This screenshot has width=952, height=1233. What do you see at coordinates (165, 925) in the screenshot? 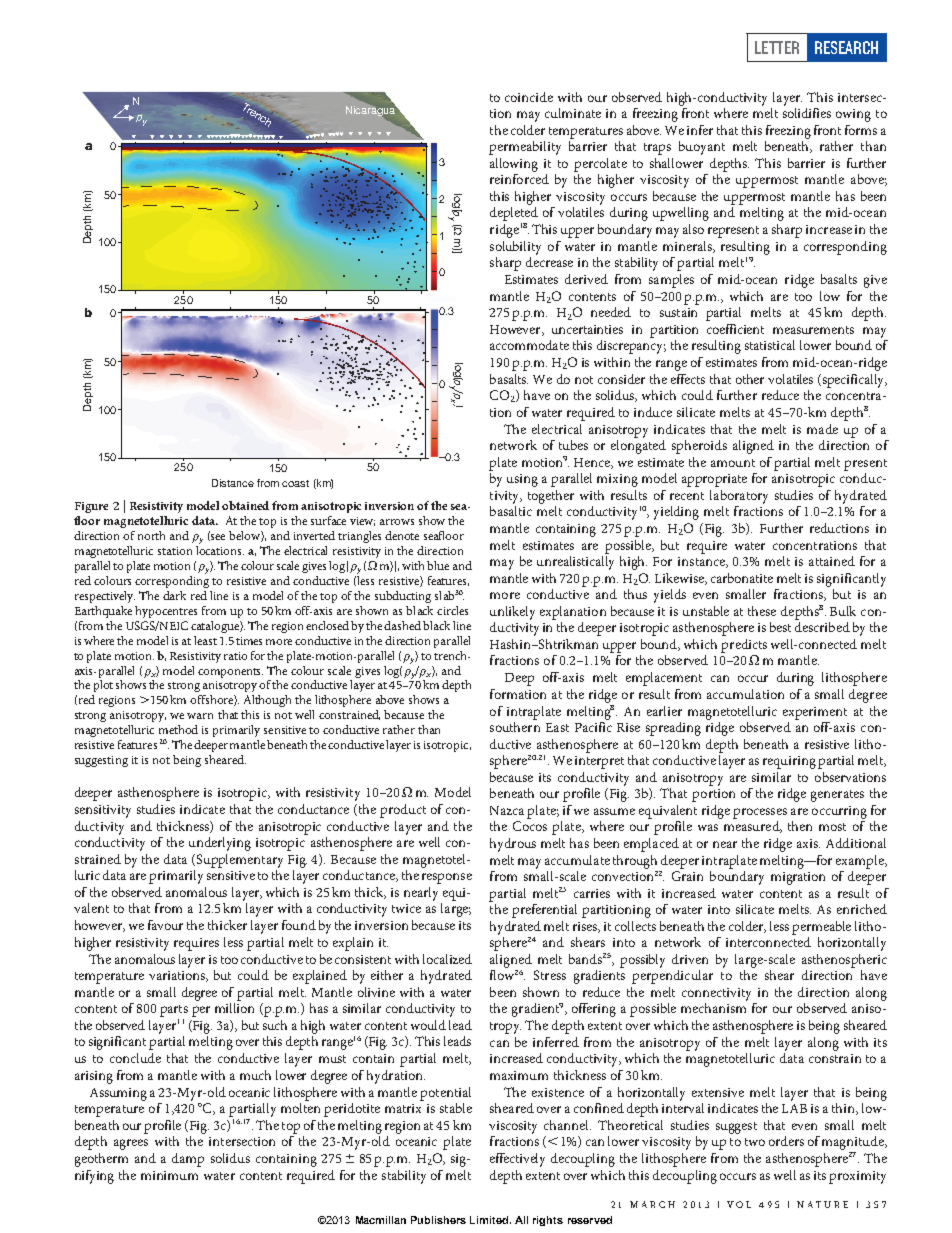
I see `favour` at bounding box center [165, 925].
